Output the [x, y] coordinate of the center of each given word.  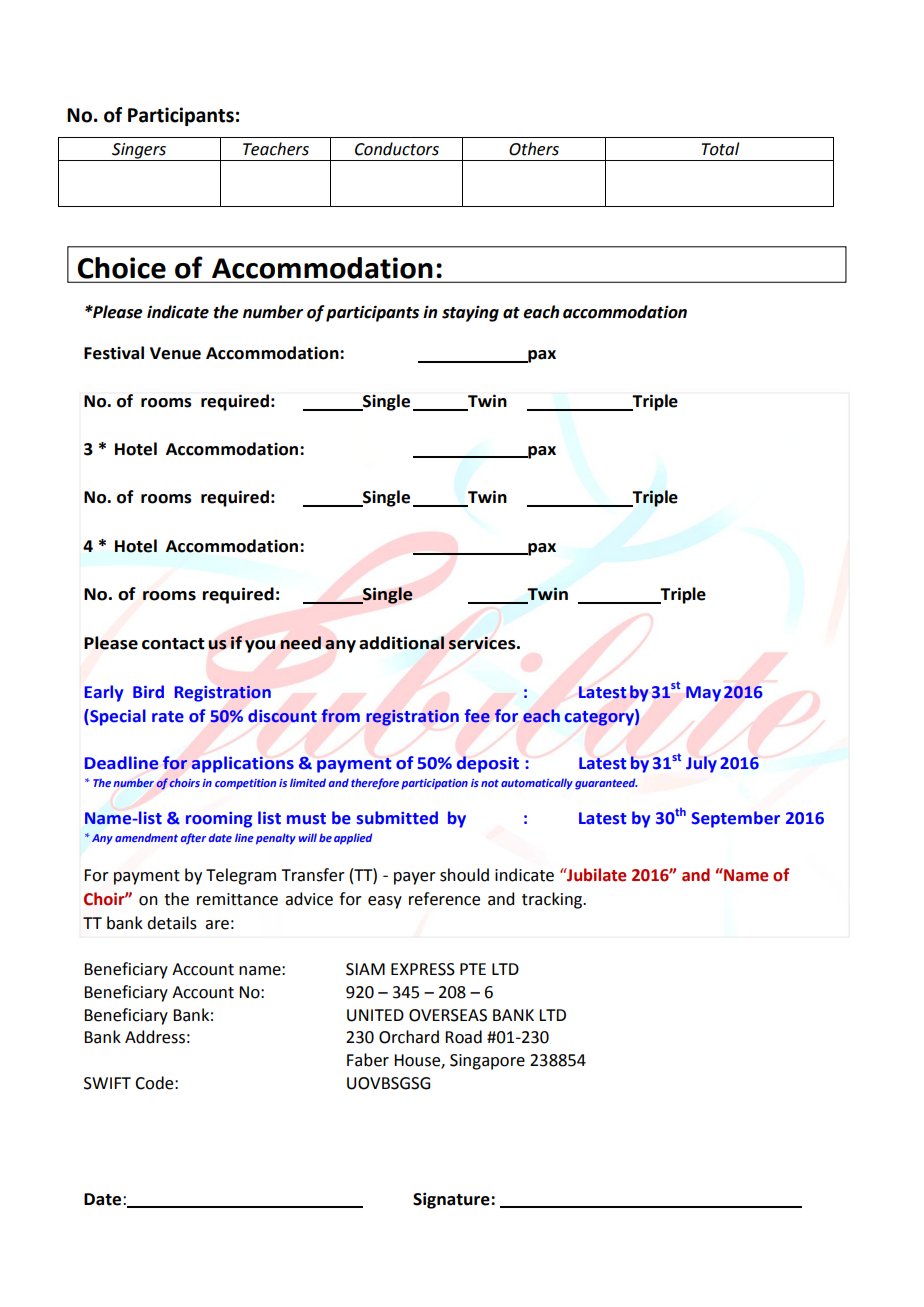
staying [470, 313]
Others [534, 149]
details [172, 923]
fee [477, 715]
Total [720, 149]
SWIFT [107, 1083]
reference [444, 899]
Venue [175, 353]
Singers [139, 152]
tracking [553, 900]
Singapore [487, 1062]
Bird [148, 691]
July [701, 764]
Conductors [397, 149]
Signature [452, 1200]
